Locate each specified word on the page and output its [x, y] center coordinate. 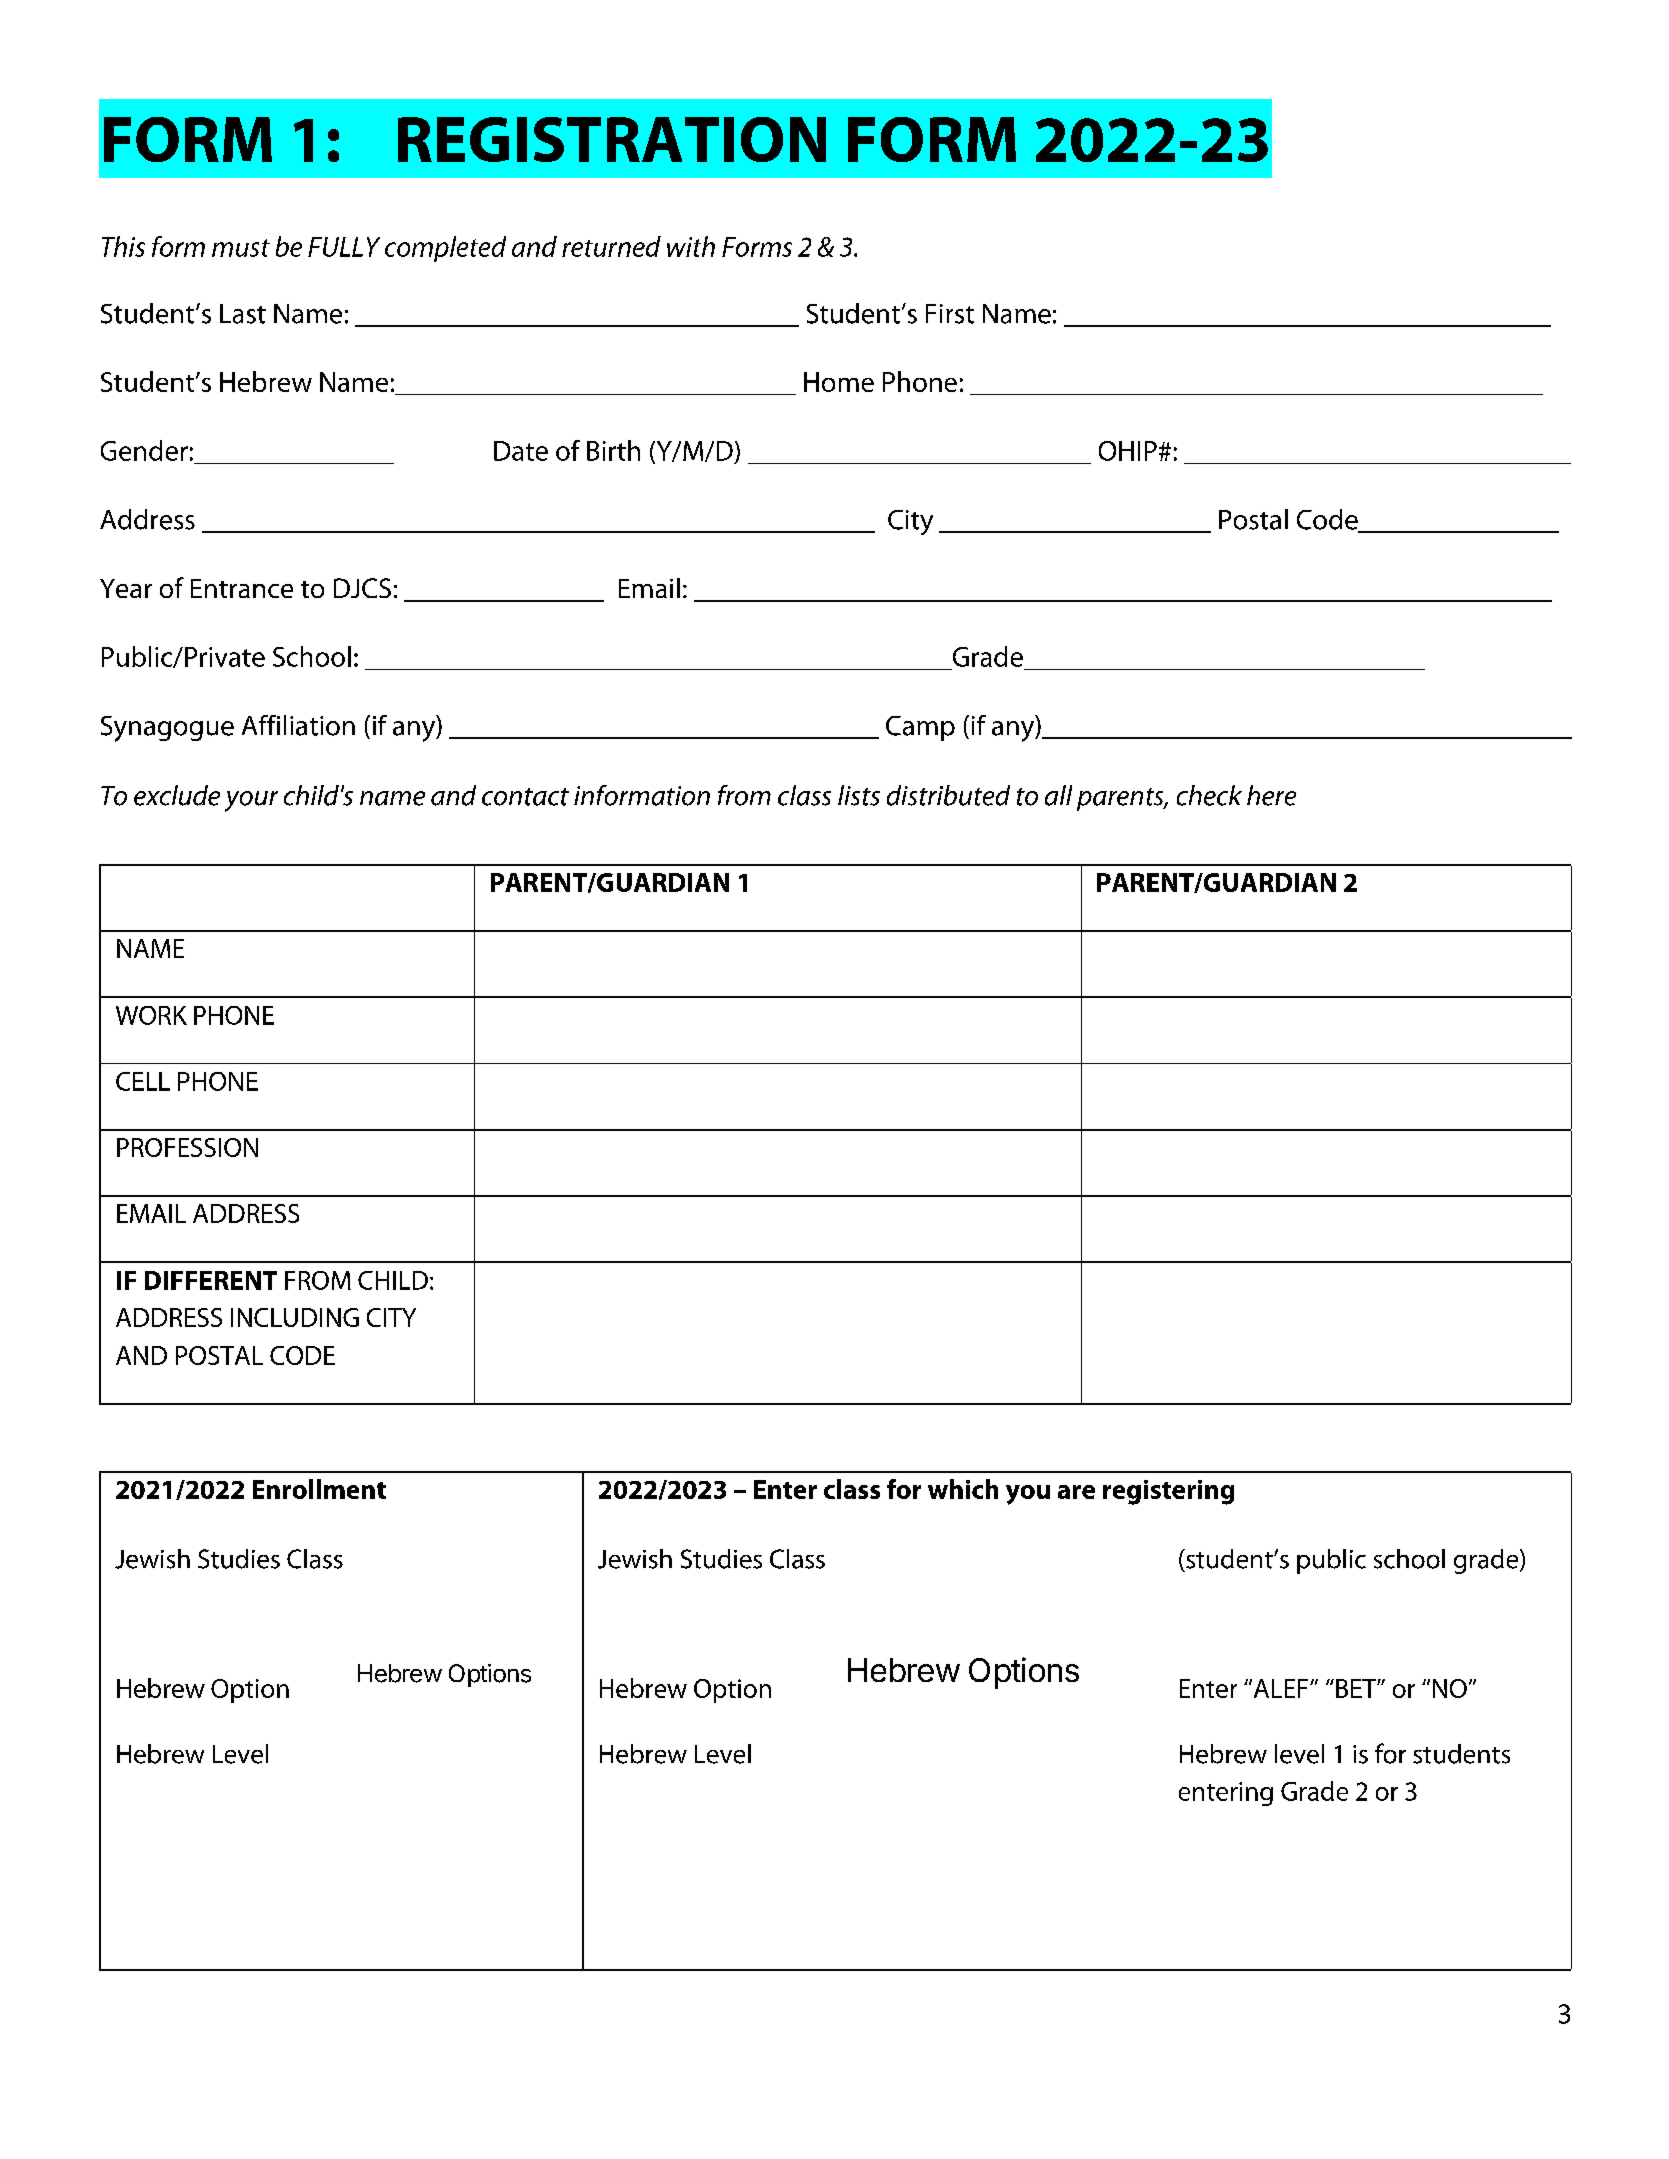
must [241, 248]
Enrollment [319, 1489]
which [963, 1489]
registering [1168, 1492]
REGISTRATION [612, 139]
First [950, 314]
